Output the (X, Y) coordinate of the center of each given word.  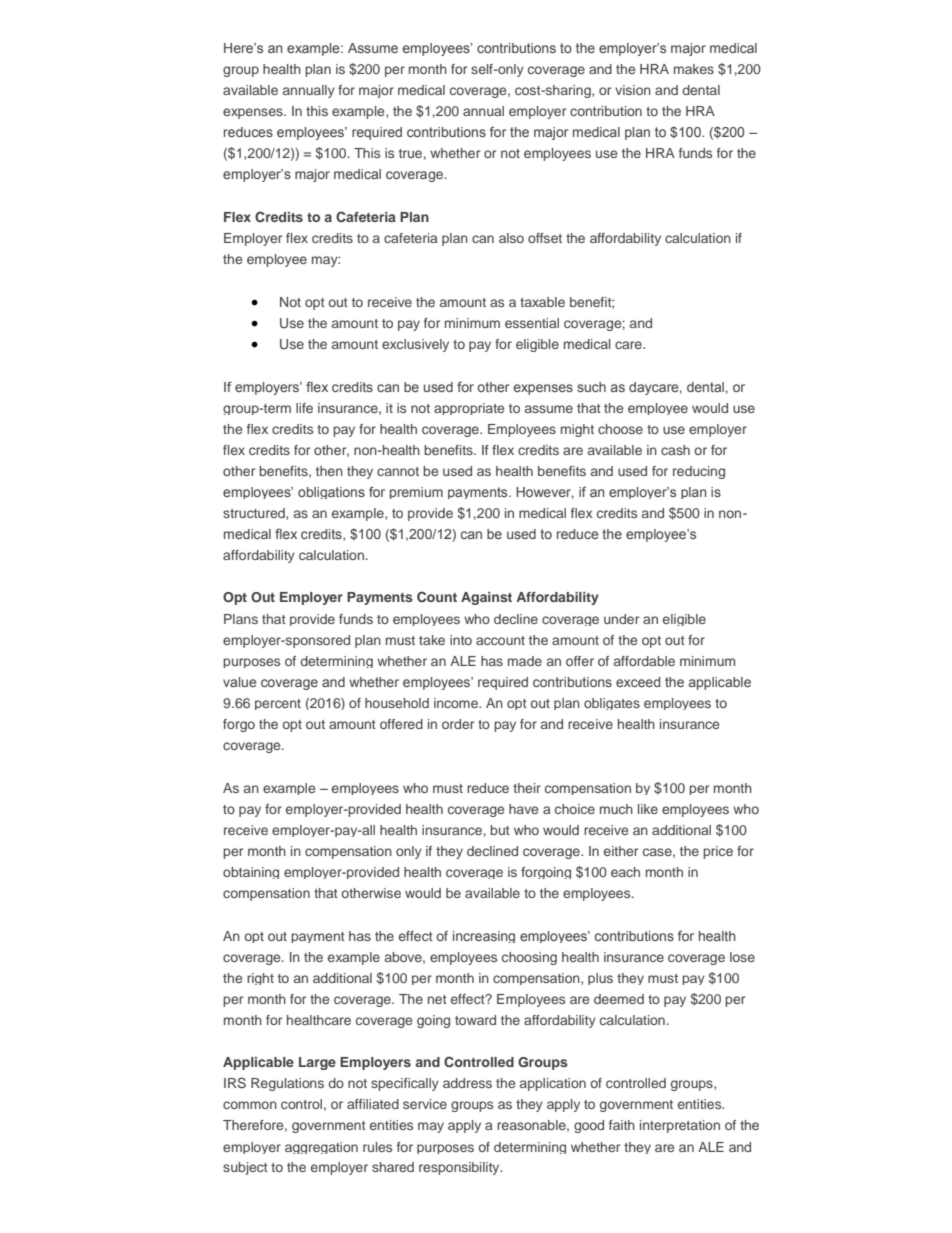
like (648, 809)
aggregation (321, 1148)
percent (278, 704)
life (304, 408)
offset (545, 238)
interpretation (680, 1126)
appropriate (469, 409)
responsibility (460, 1168)
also (511, 238)
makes (694, 69)
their (527, 788)
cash (675, 450)
